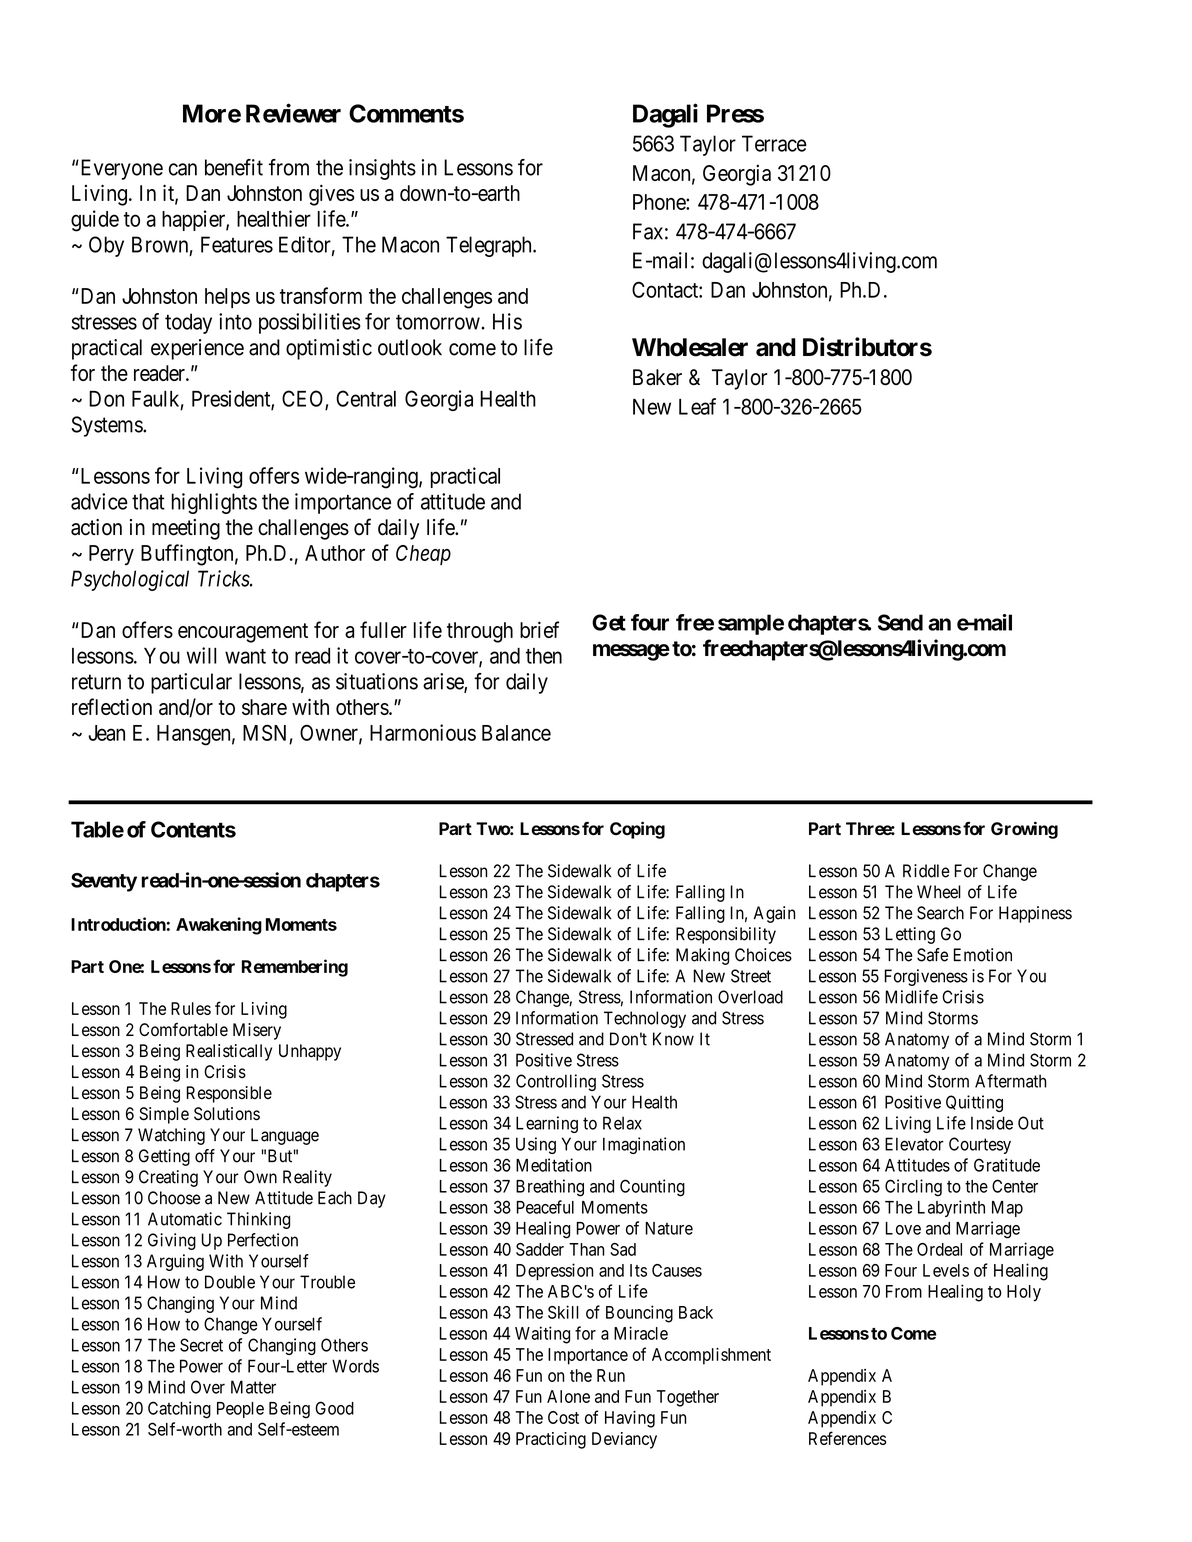  Describe the element at coordinates (554, 1165) in the image. I see `Meditation` at that location.
